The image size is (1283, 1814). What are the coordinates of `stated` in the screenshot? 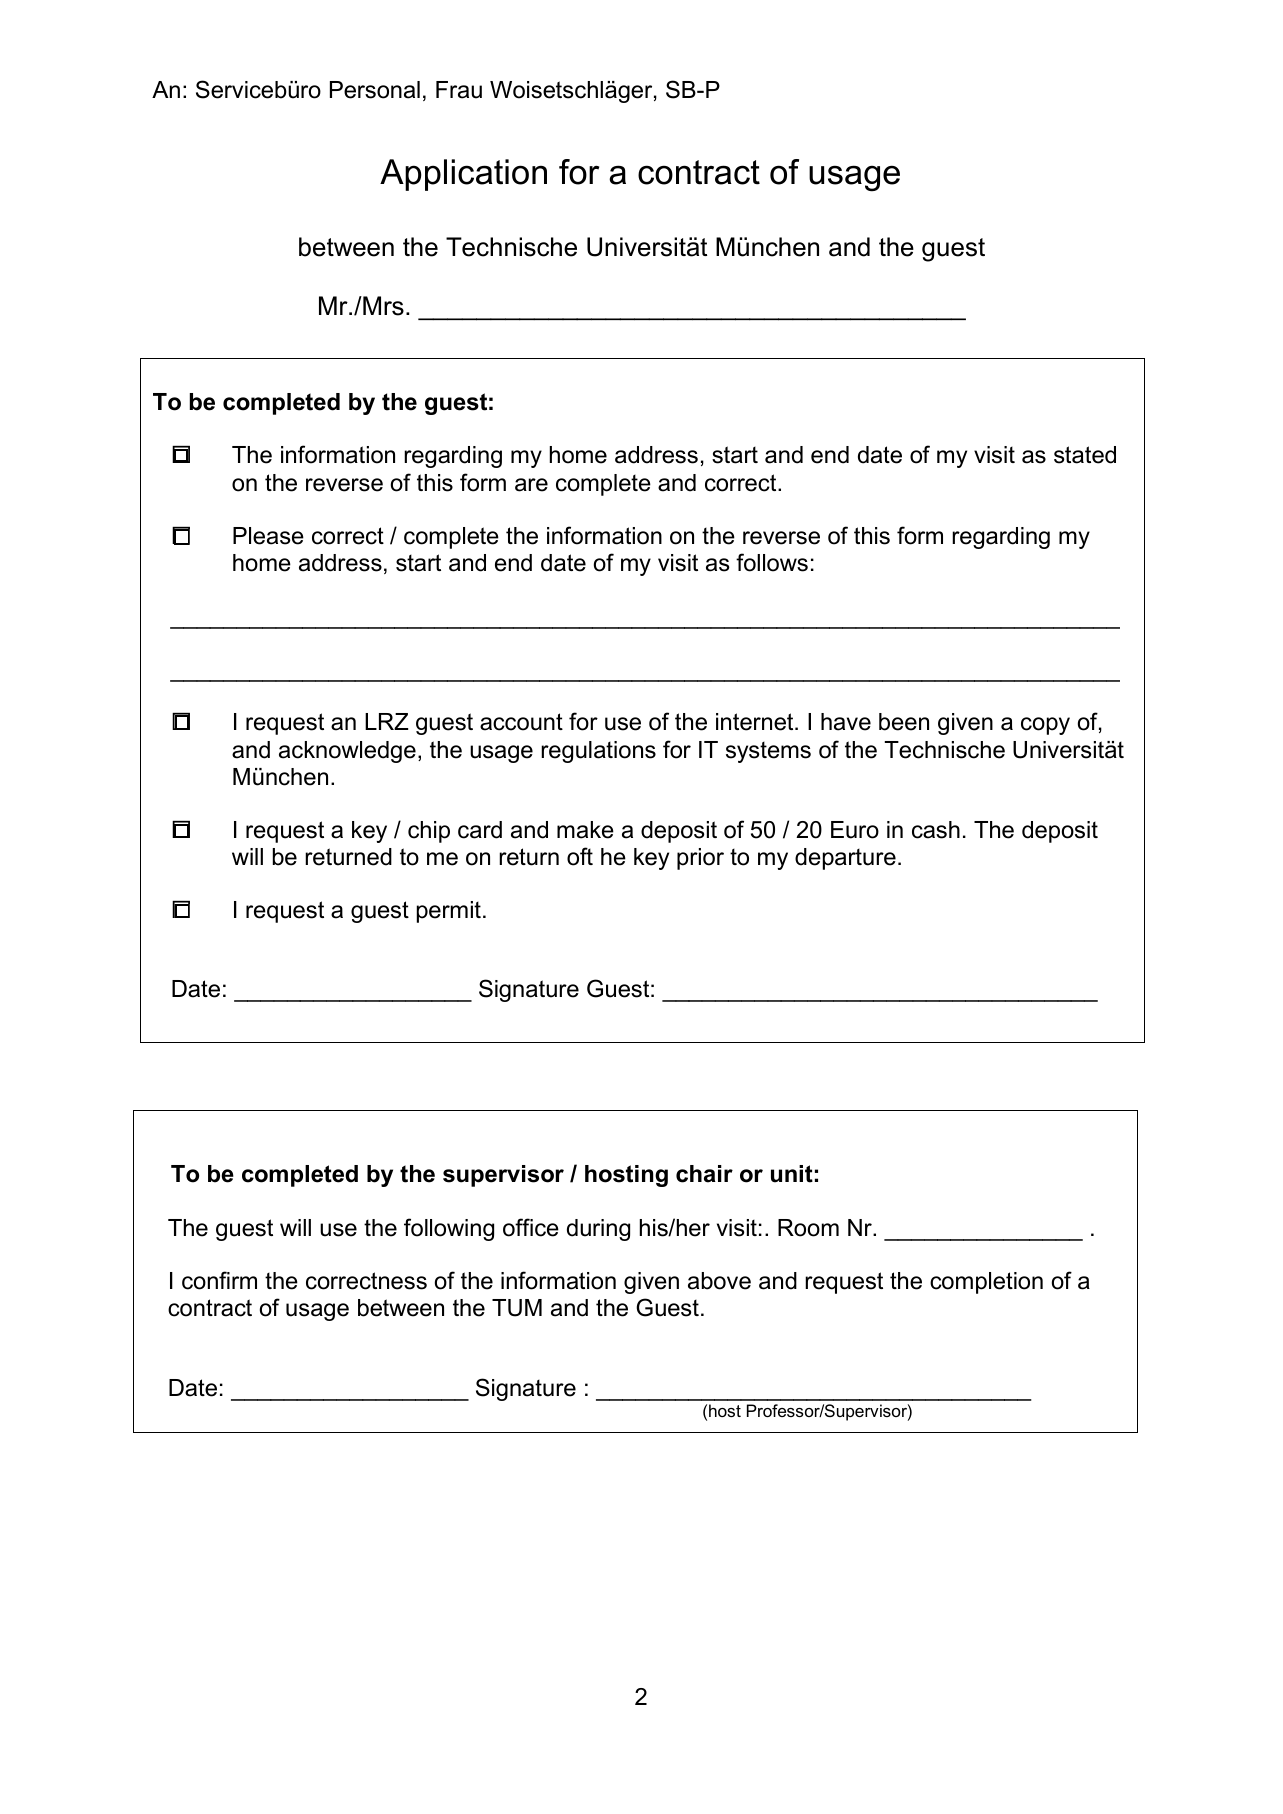 It's located at (1085, 455).
